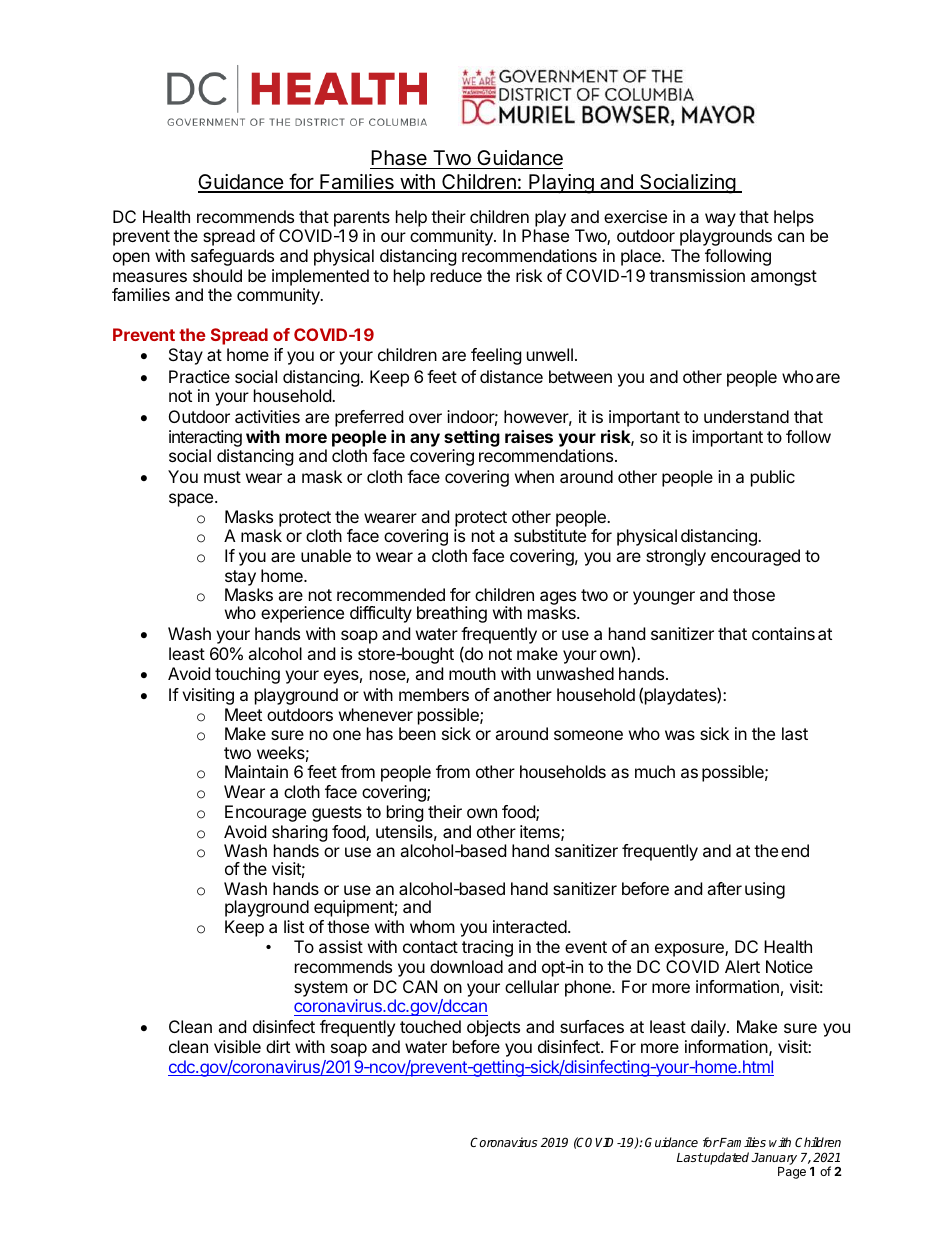 This document has height=1233, width=952. What do you see at coordinates (783, 633) in the document?
I see `contains` at bounding box center [783, 633].
